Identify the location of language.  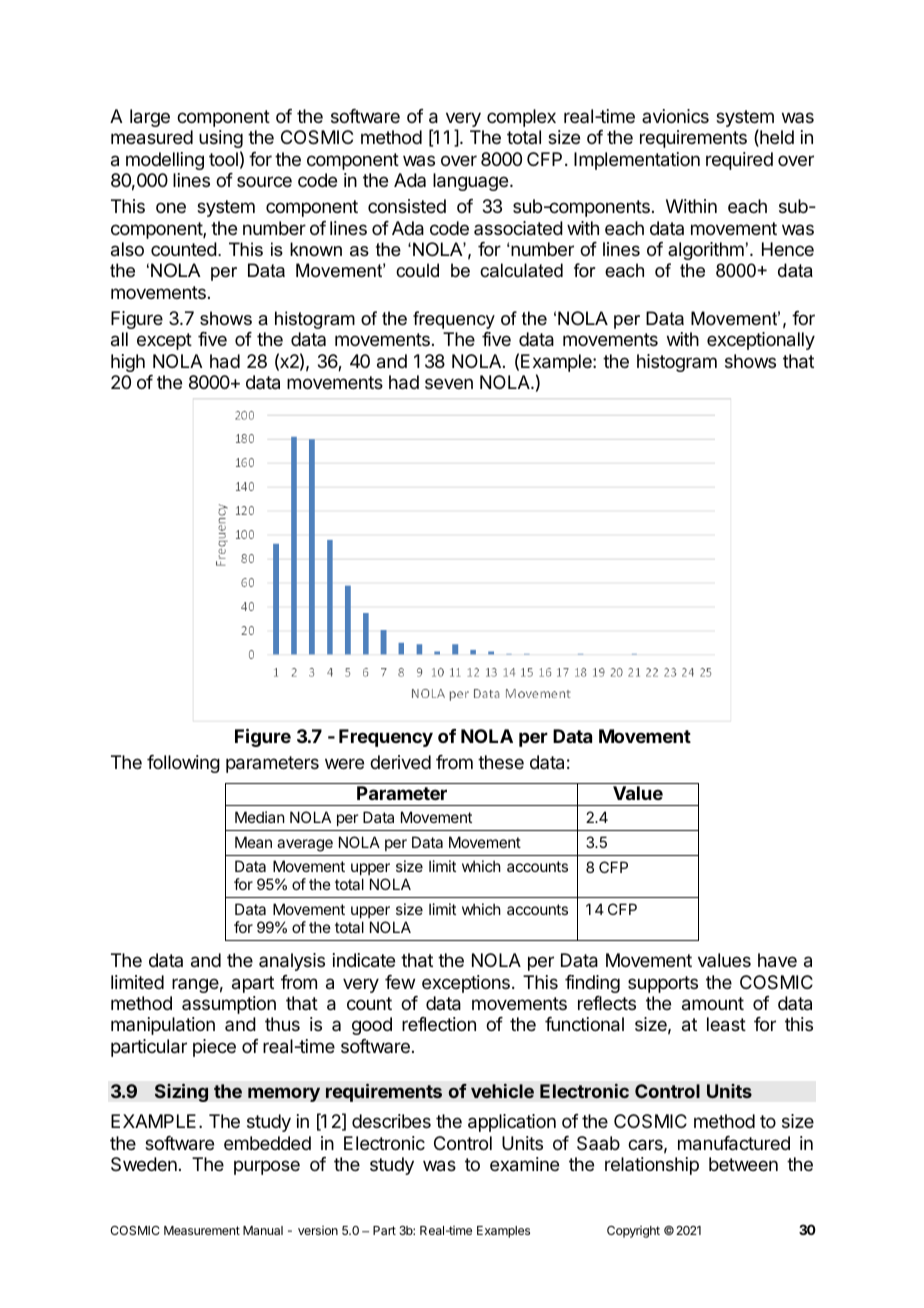
(470, 182).
